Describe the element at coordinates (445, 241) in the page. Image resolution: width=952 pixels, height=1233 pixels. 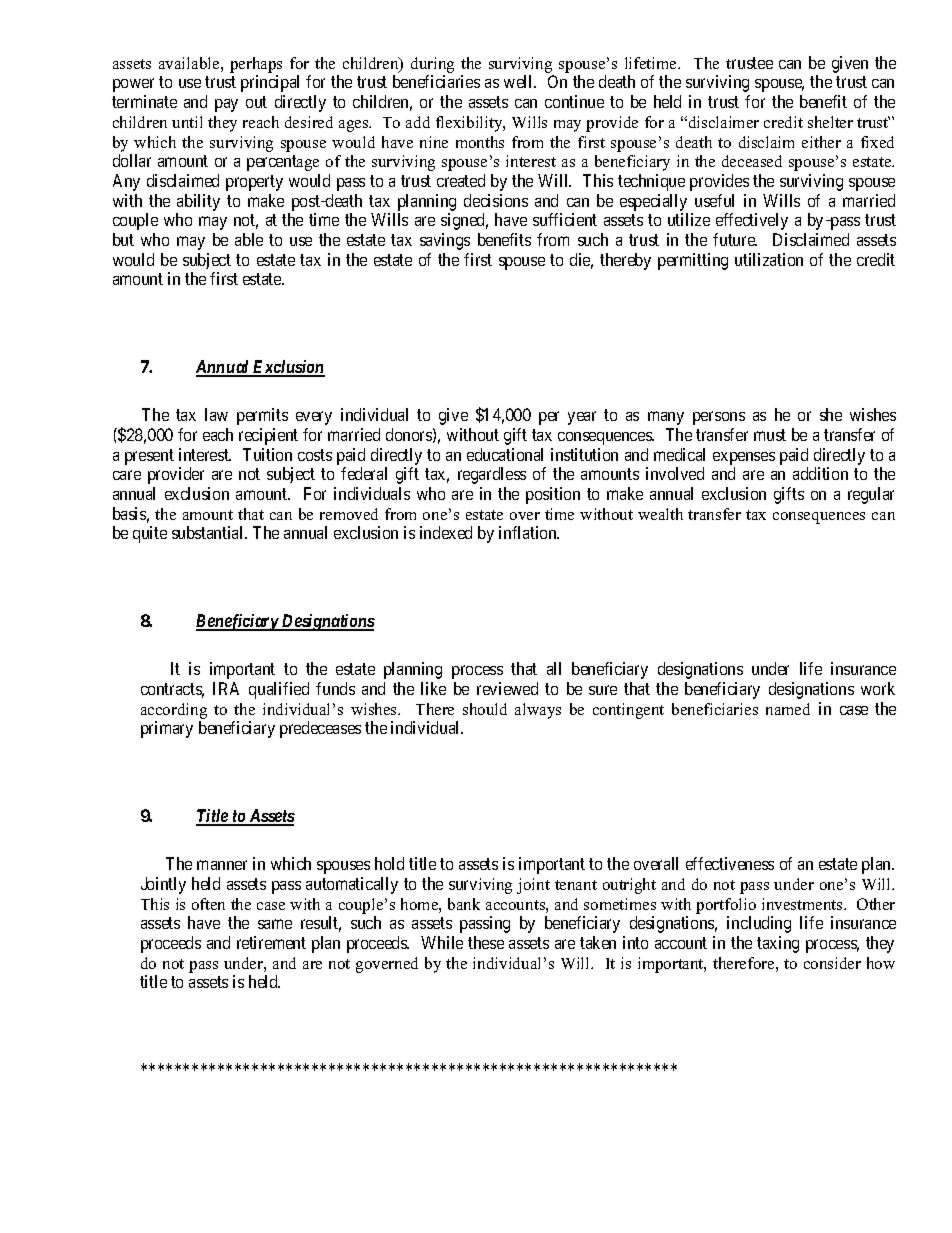
I see `savings` at that location.
